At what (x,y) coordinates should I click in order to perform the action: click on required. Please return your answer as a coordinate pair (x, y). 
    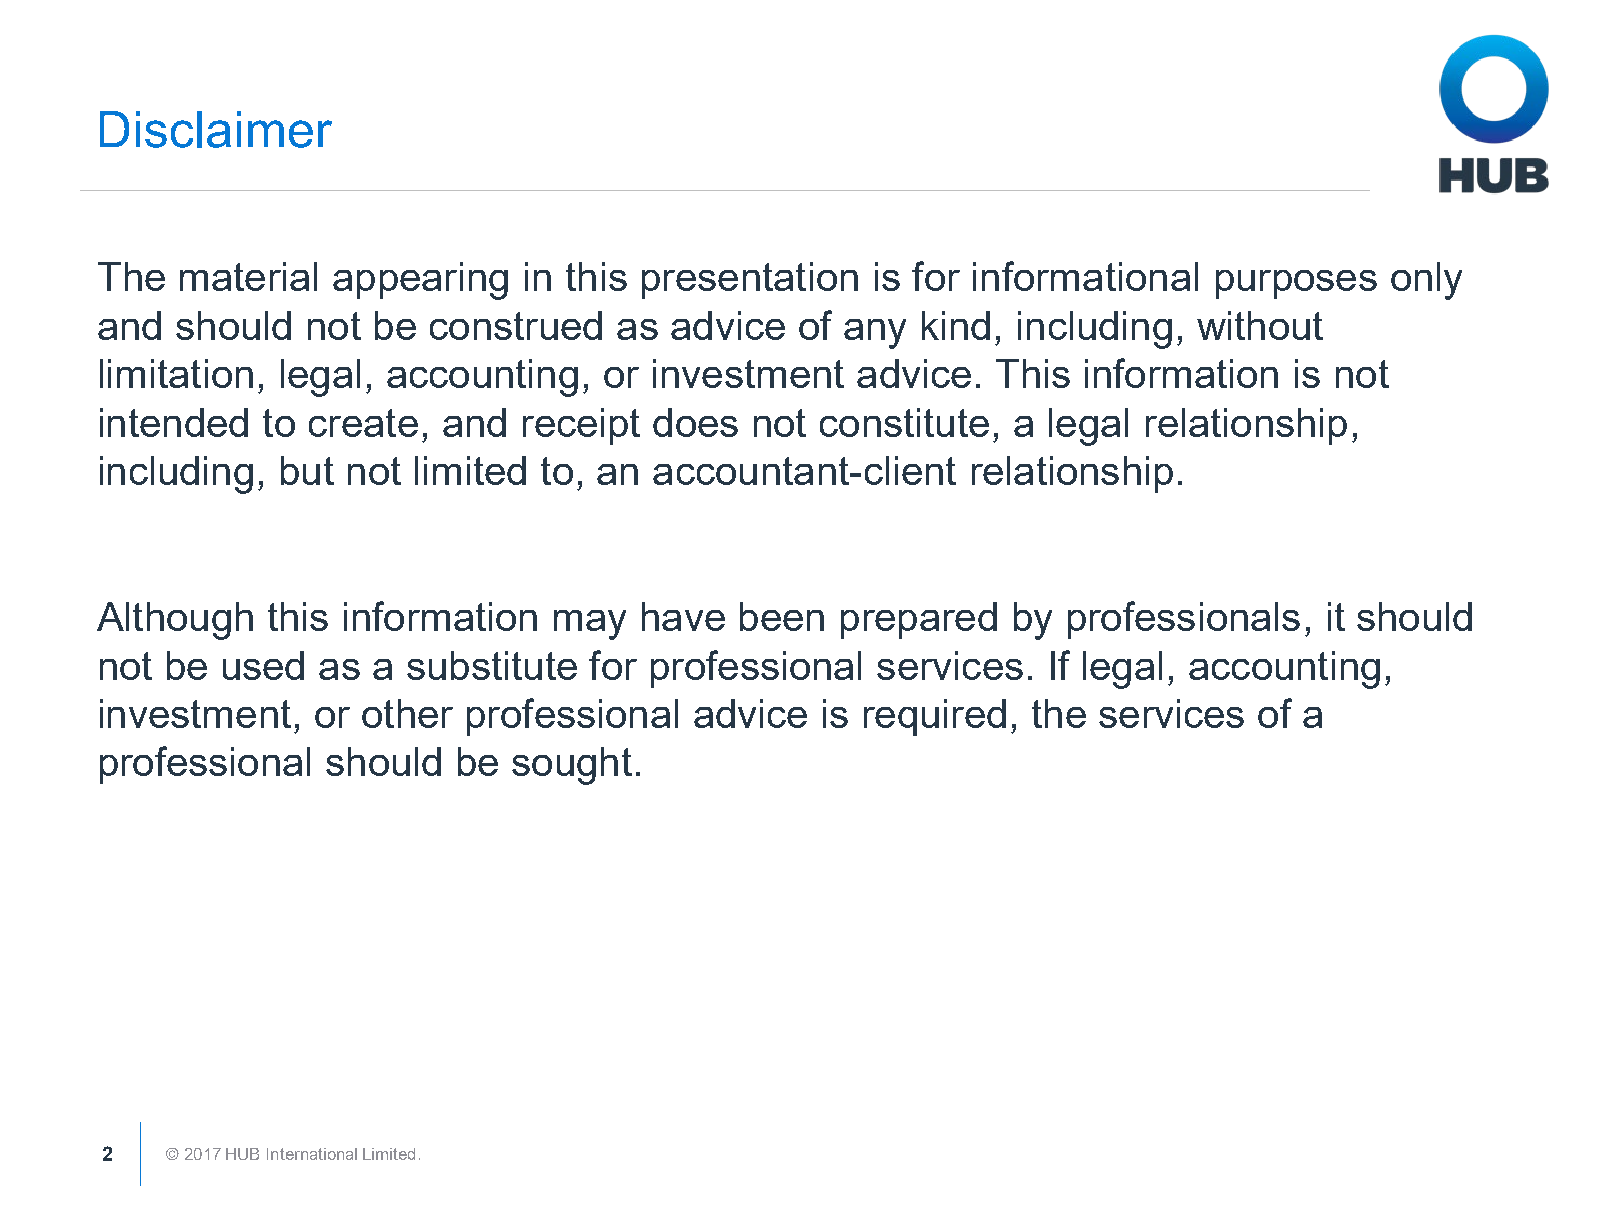
    Looking at the image, I should click on (935, 717).
